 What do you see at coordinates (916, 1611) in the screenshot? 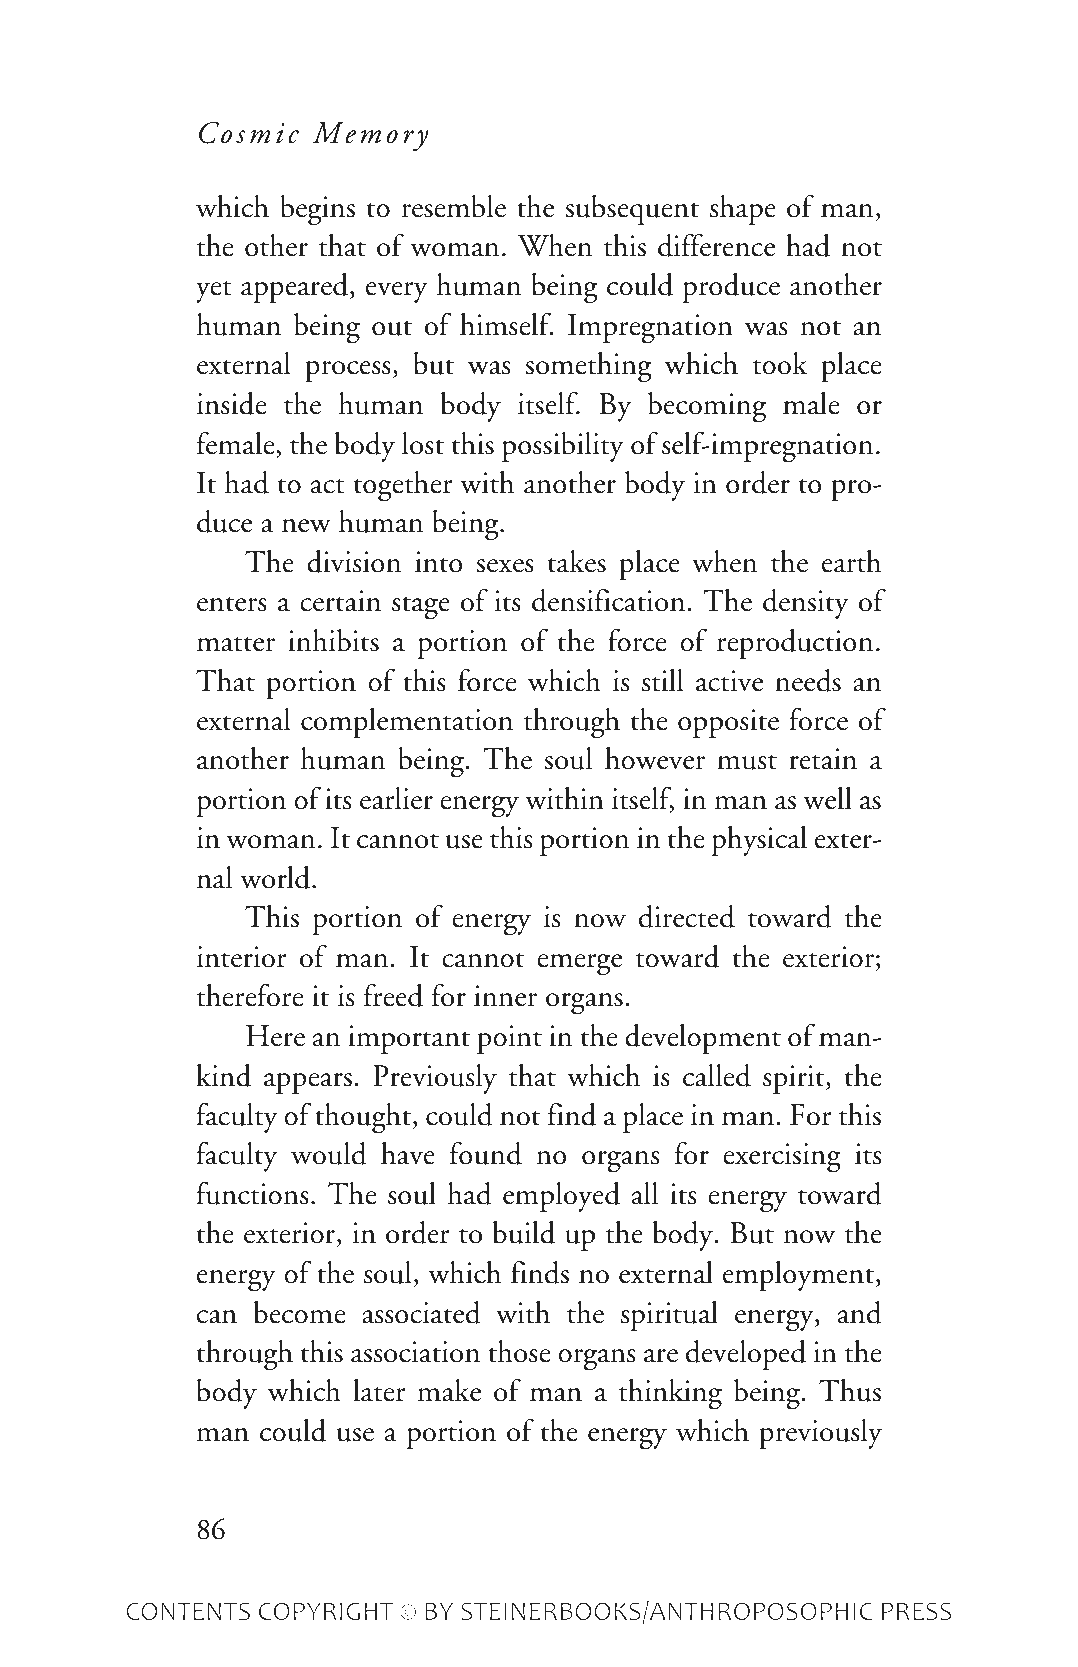
I see `PRESS` at bounding box center [916, 1611].
